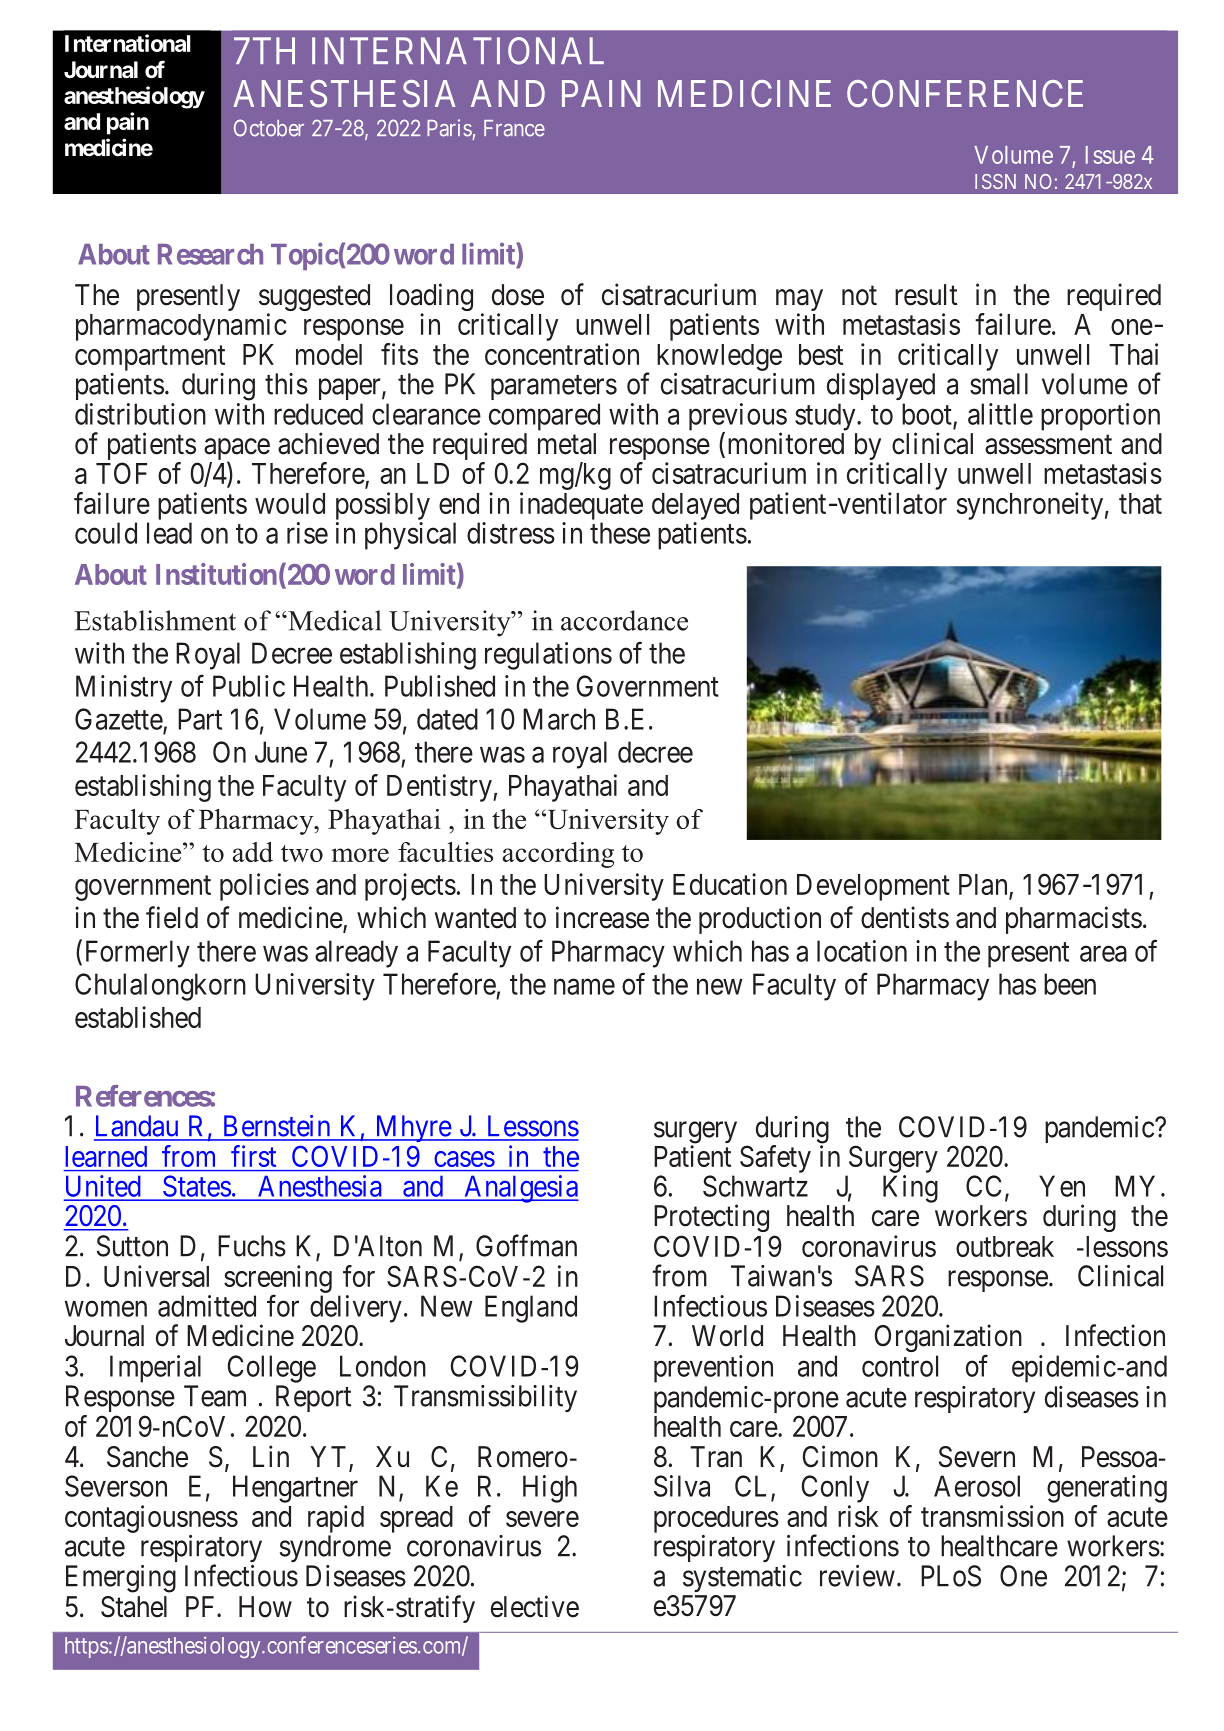 Image resolution: width=1224 pixels, height=1731 pixels. I want to click on ISSN, so click(995, 181).
